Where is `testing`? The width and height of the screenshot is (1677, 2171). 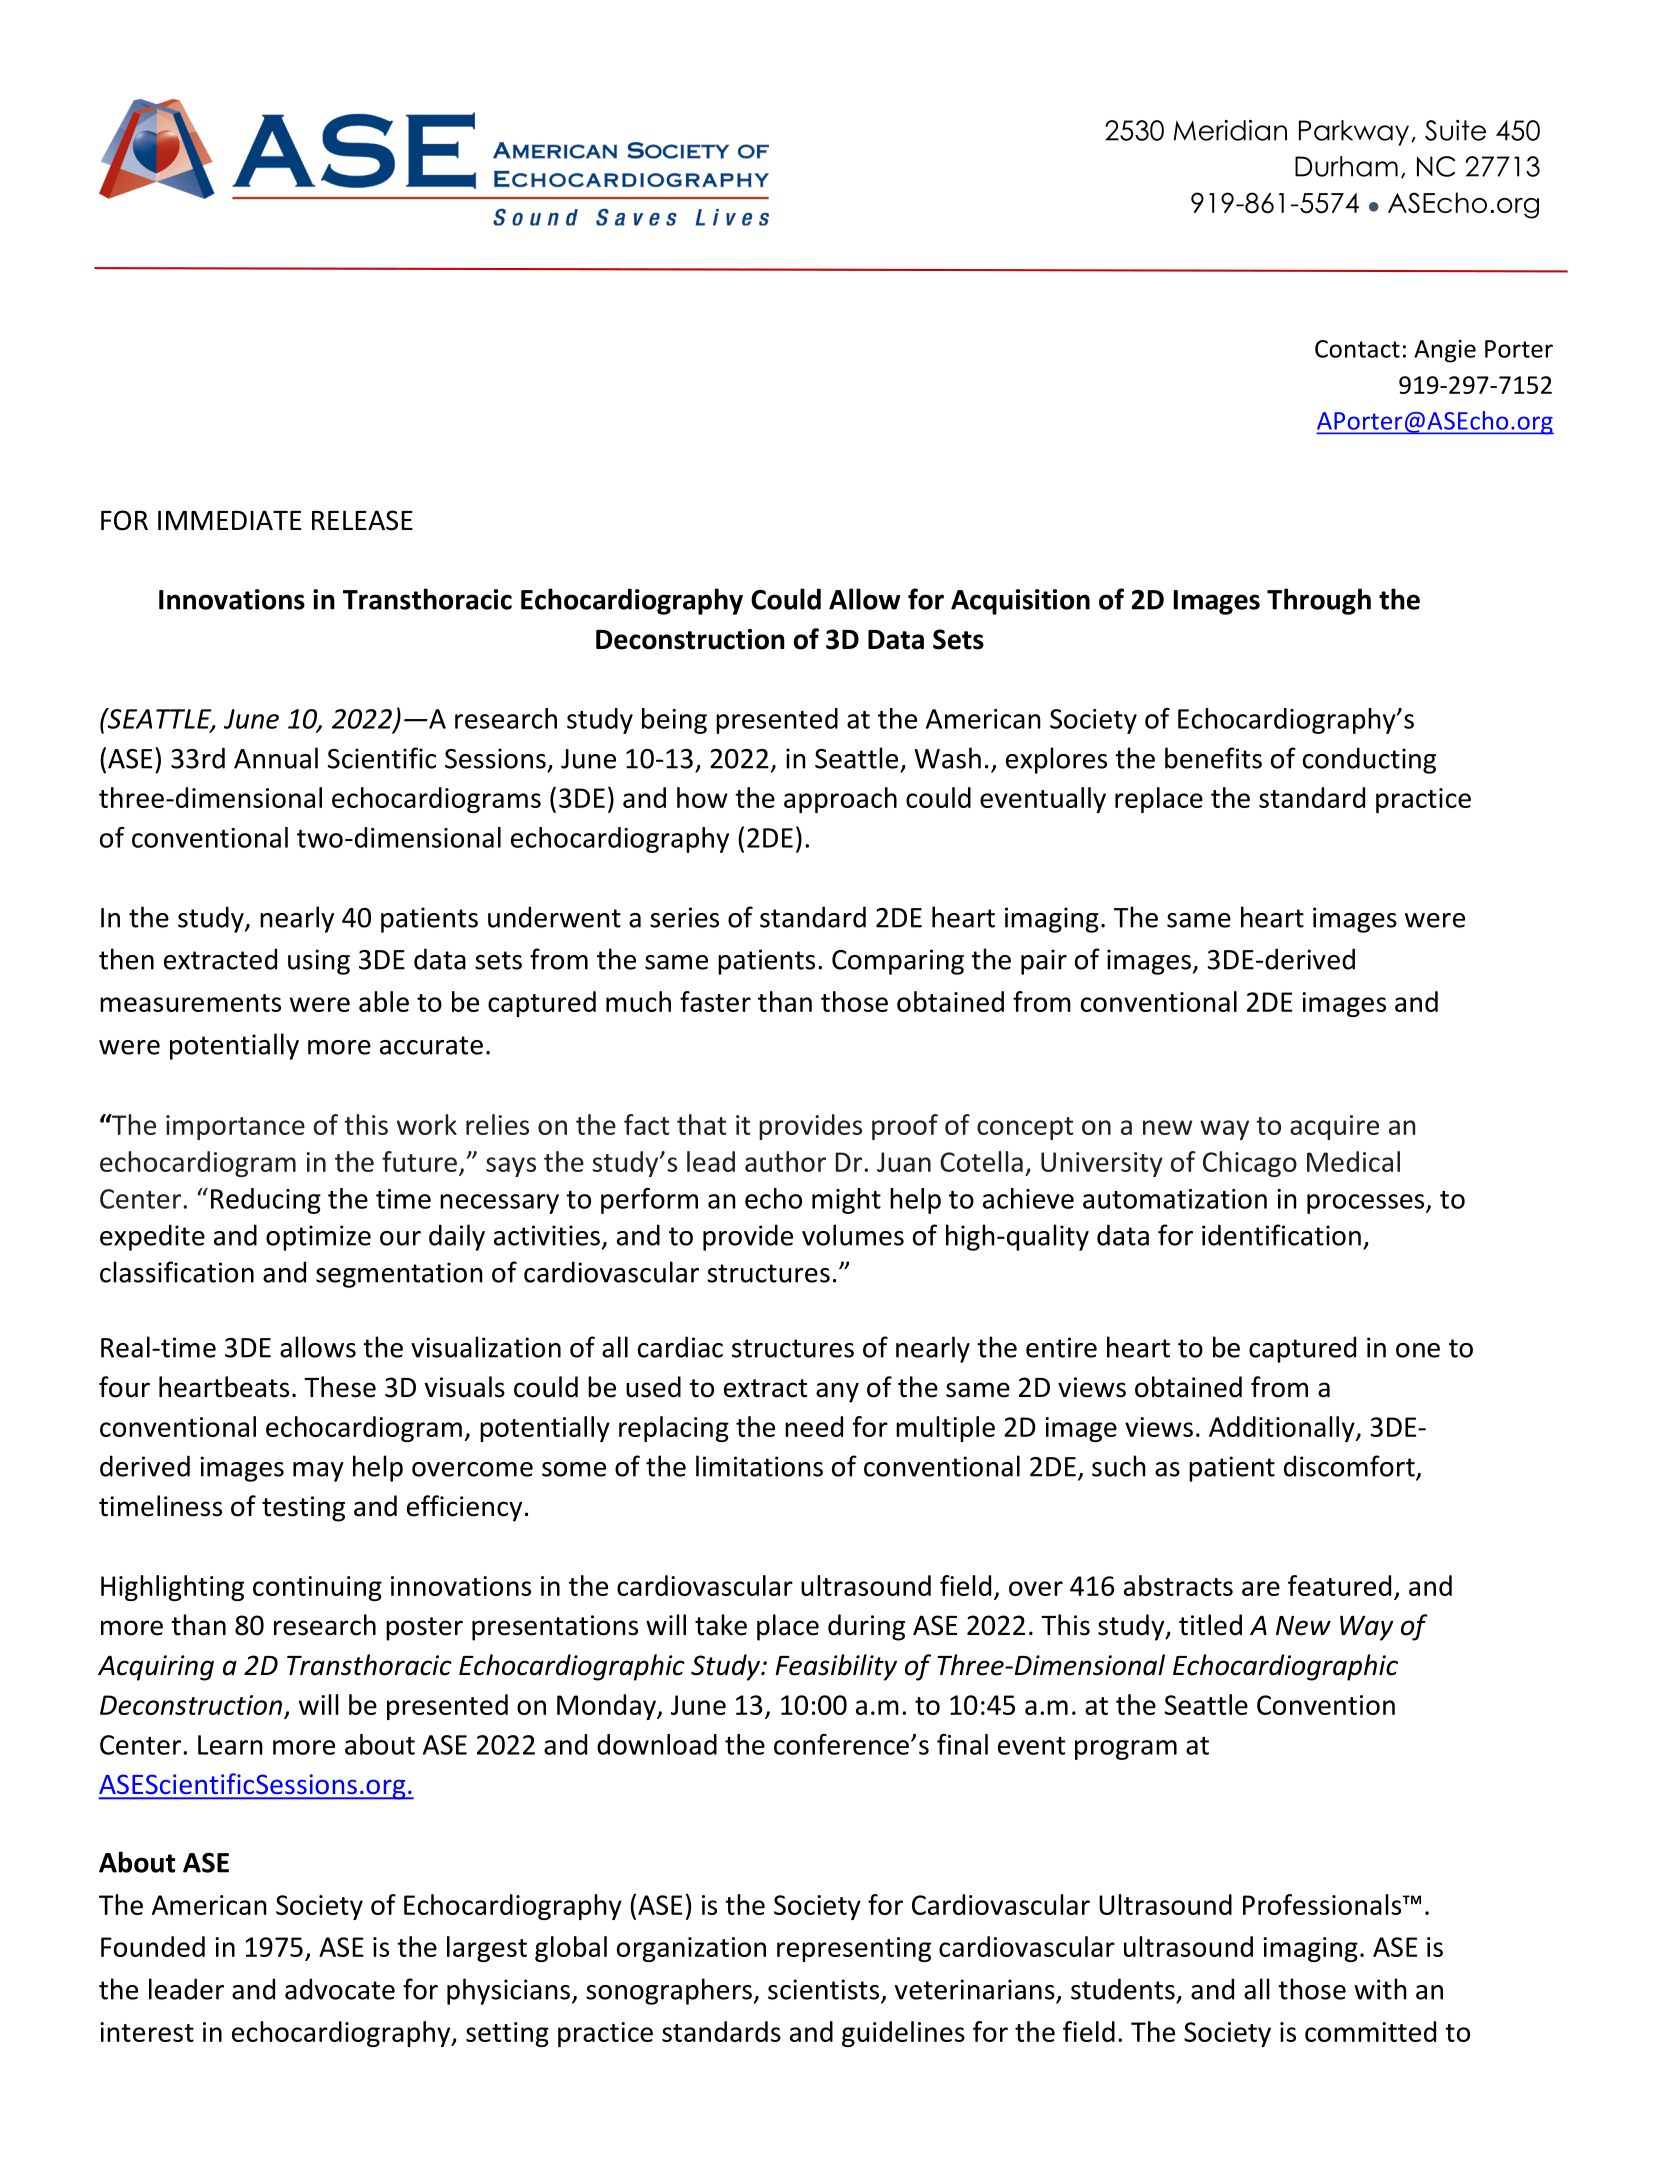 testing is located at coordinates (303, 1509).
